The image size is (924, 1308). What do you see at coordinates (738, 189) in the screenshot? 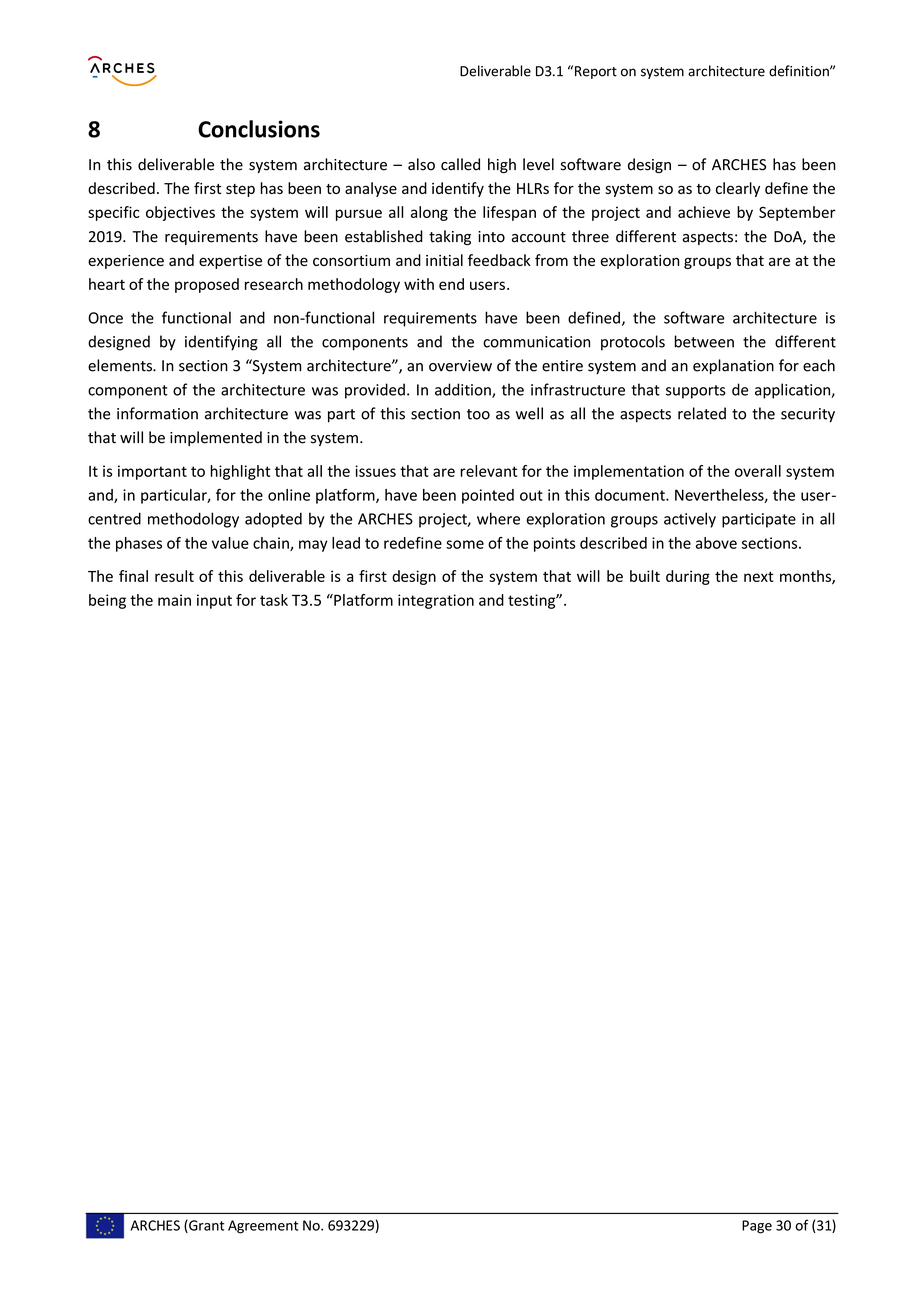
I see `clearly` at bounding box center [738, 189].
